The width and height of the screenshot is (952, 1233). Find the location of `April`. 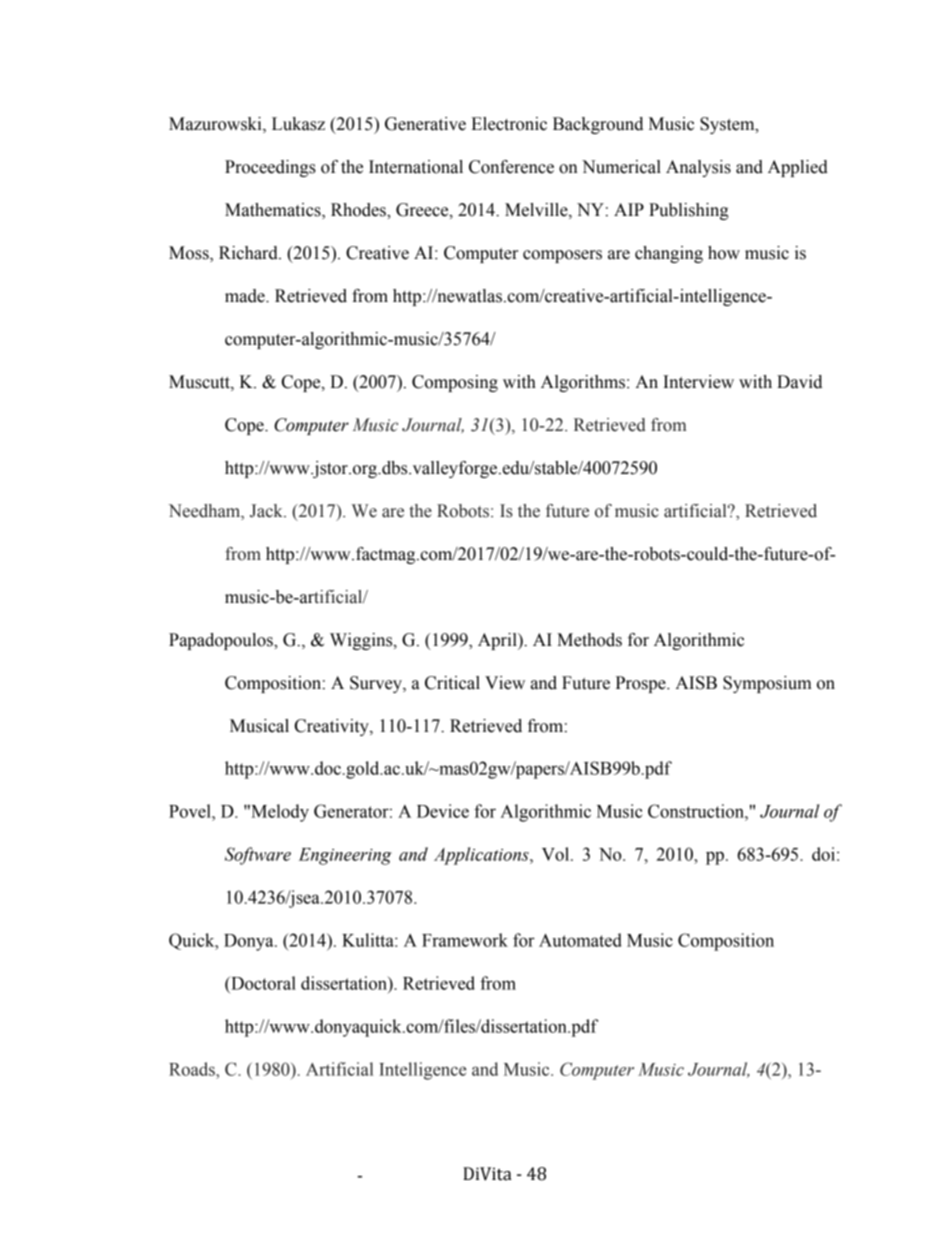

April is located at coordinates (498, 641).
